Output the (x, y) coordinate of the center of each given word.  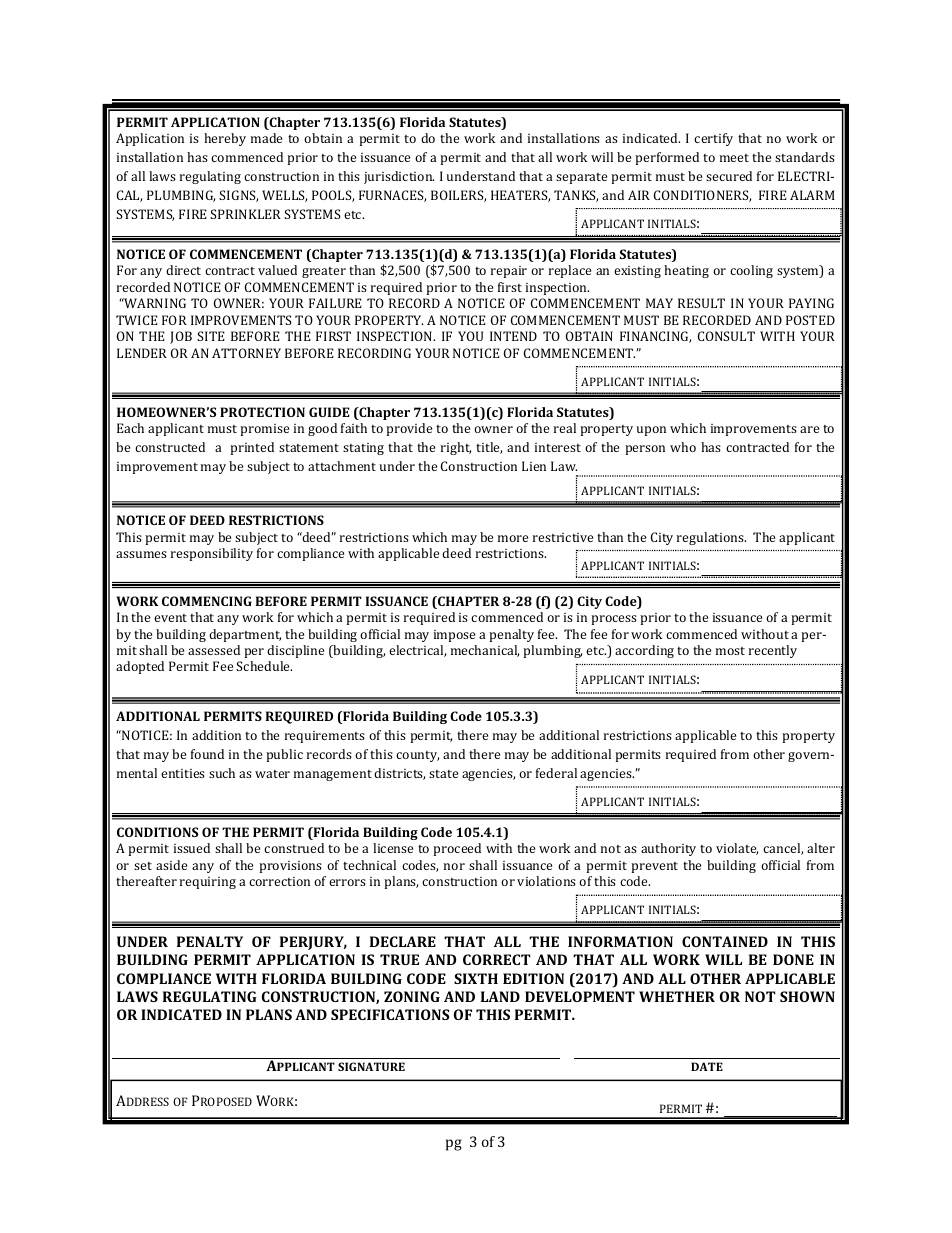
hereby (225, 139)
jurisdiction (399, 177)
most (730, 651)
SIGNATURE (371, 1066)
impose (454, 636)
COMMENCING (207, 601)
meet (734, 158)
